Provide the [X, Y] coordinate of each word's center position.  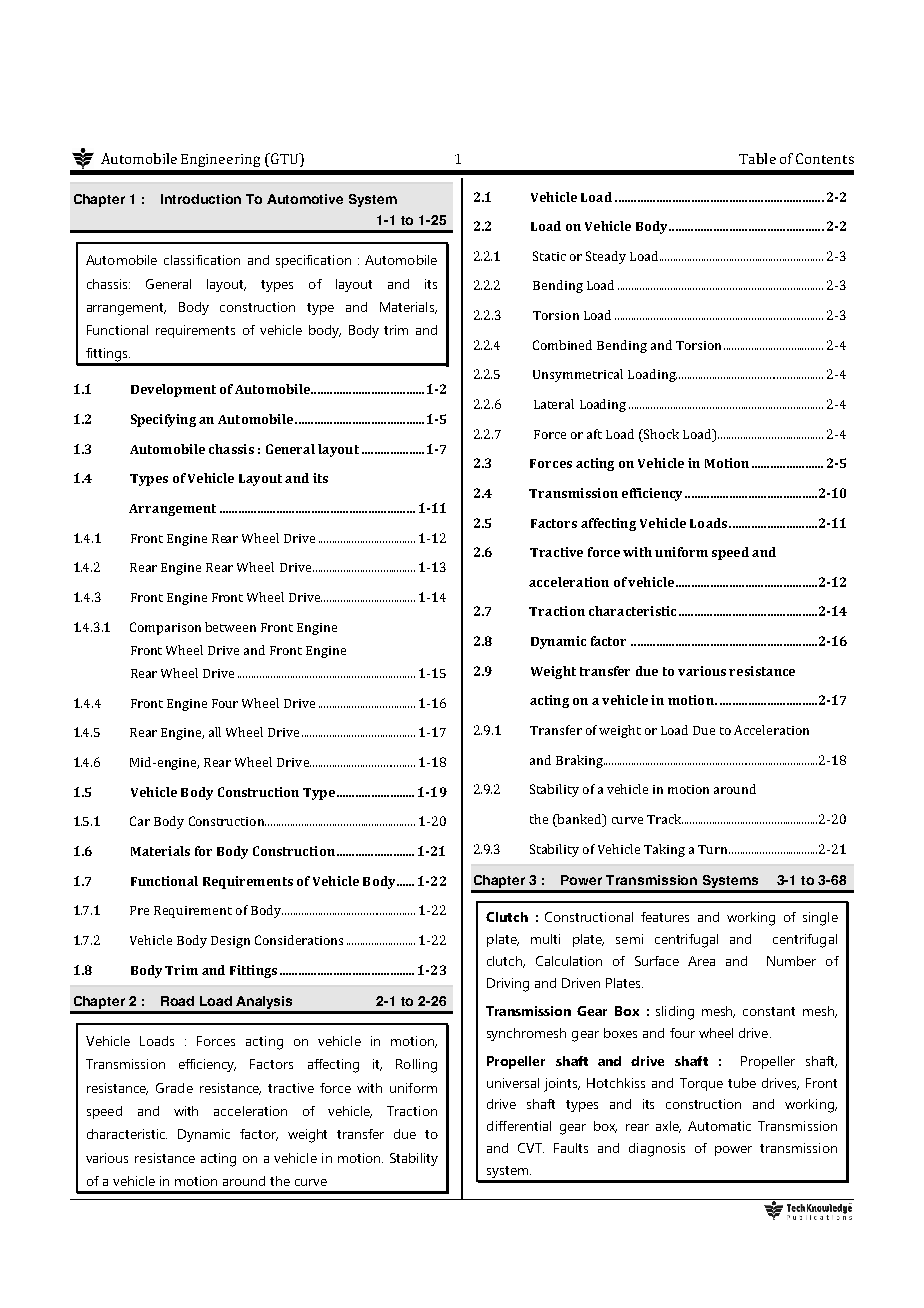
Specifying [163, 420]
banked [580, 820]
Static [549, 256]
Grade [174, 1088]
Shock [660, 434]
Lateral [554, 404]
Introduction [201, 199]
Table [757, 158]
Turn [712, 849]
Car [140, 821]
